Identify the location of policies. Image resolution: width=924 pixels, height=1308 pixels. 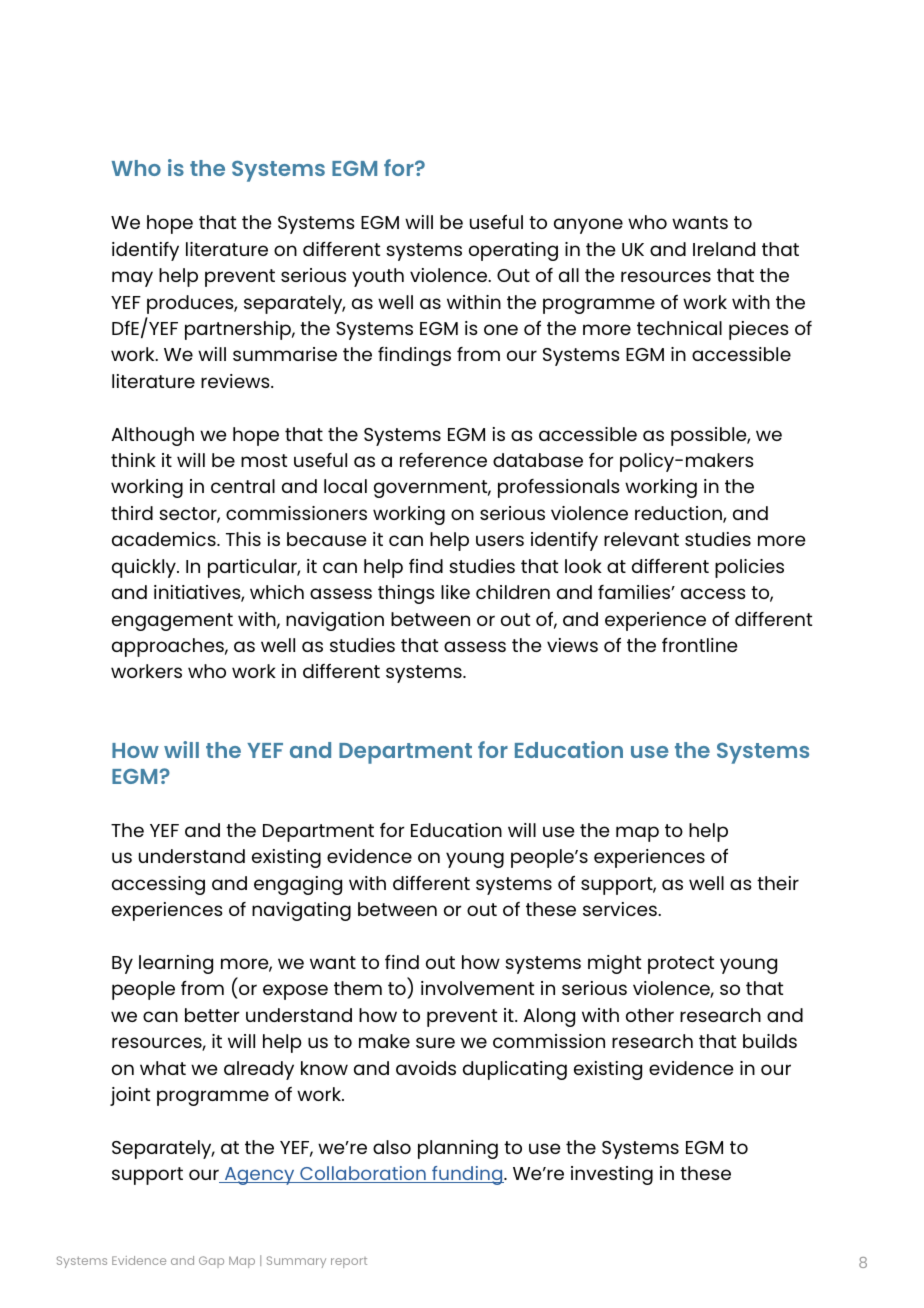
(749, 568).
